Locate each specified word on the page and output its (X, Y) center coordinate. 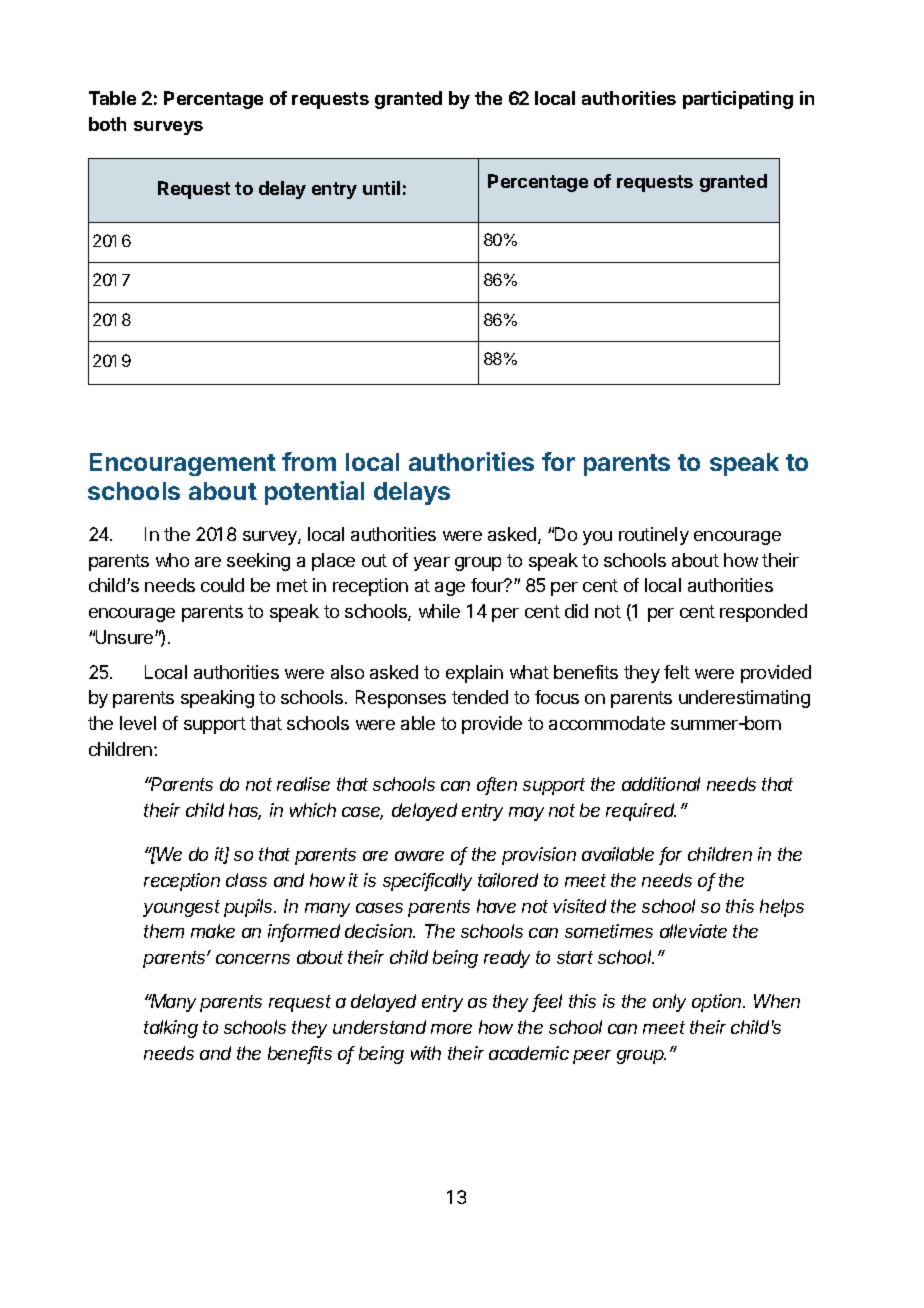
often (497, 785)
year (432, 564)
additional (661, 784)
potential (314, 493)
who (172, 560)
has (245, 811)
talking (171, 1029)
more (451, 1029)
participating (738, 100)
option (718, 1003)
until (381, 188)
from (309, 461)
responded (763, 613)
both (107, 124)
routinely (654, 536)
